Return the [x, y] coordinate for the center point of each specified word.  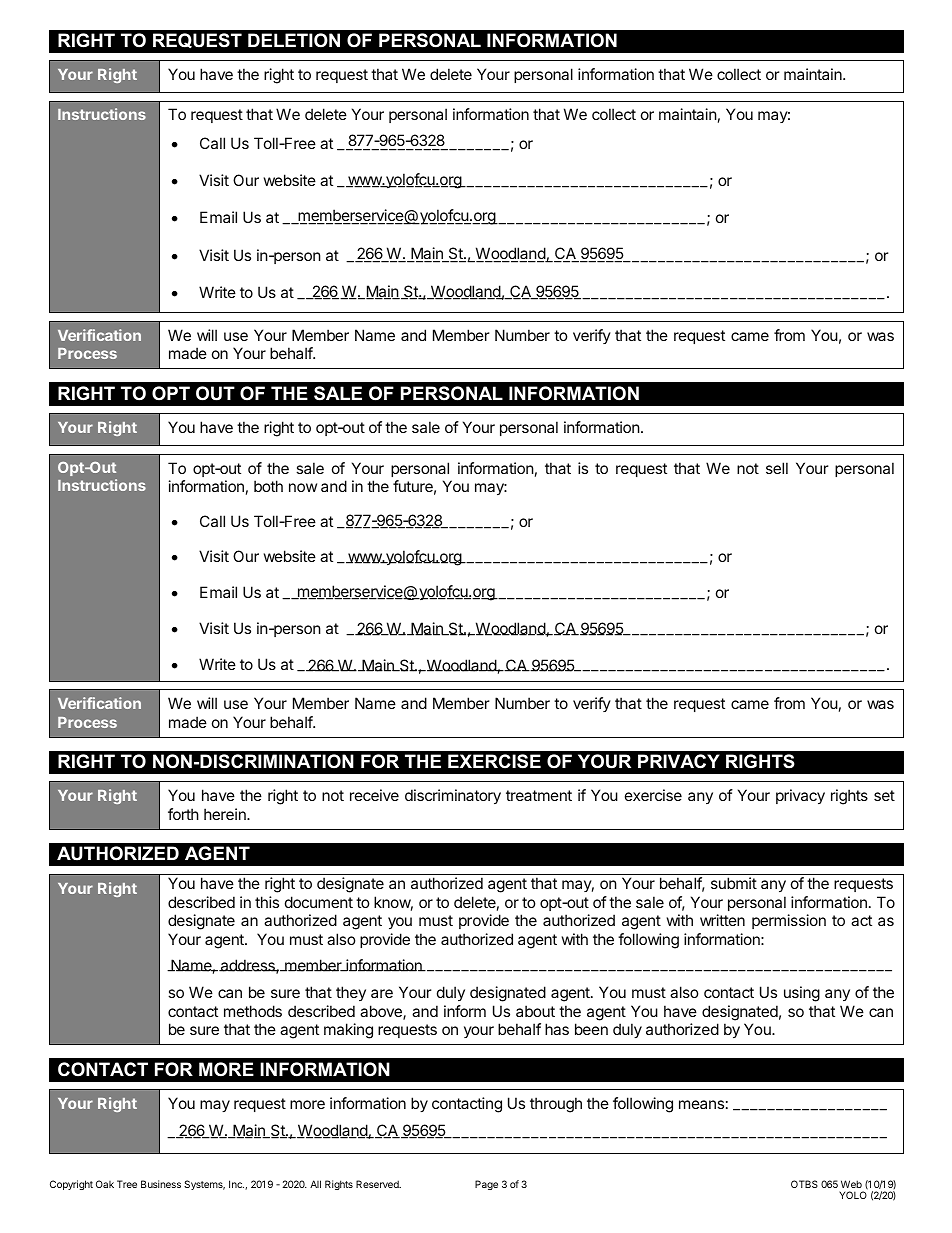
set [884, 795]
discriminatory [453, 796]
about [535, 1011]
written [722, 920]
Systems [204, 1185]
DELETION [294, 40]
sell [777, 468]
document [319, 902]
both [268, 486]
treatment [539, 795]
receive [374, 795]
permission [789, 921]
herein [226, 814]
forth [183, 814]
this [267, 902]
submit [734, 883]
